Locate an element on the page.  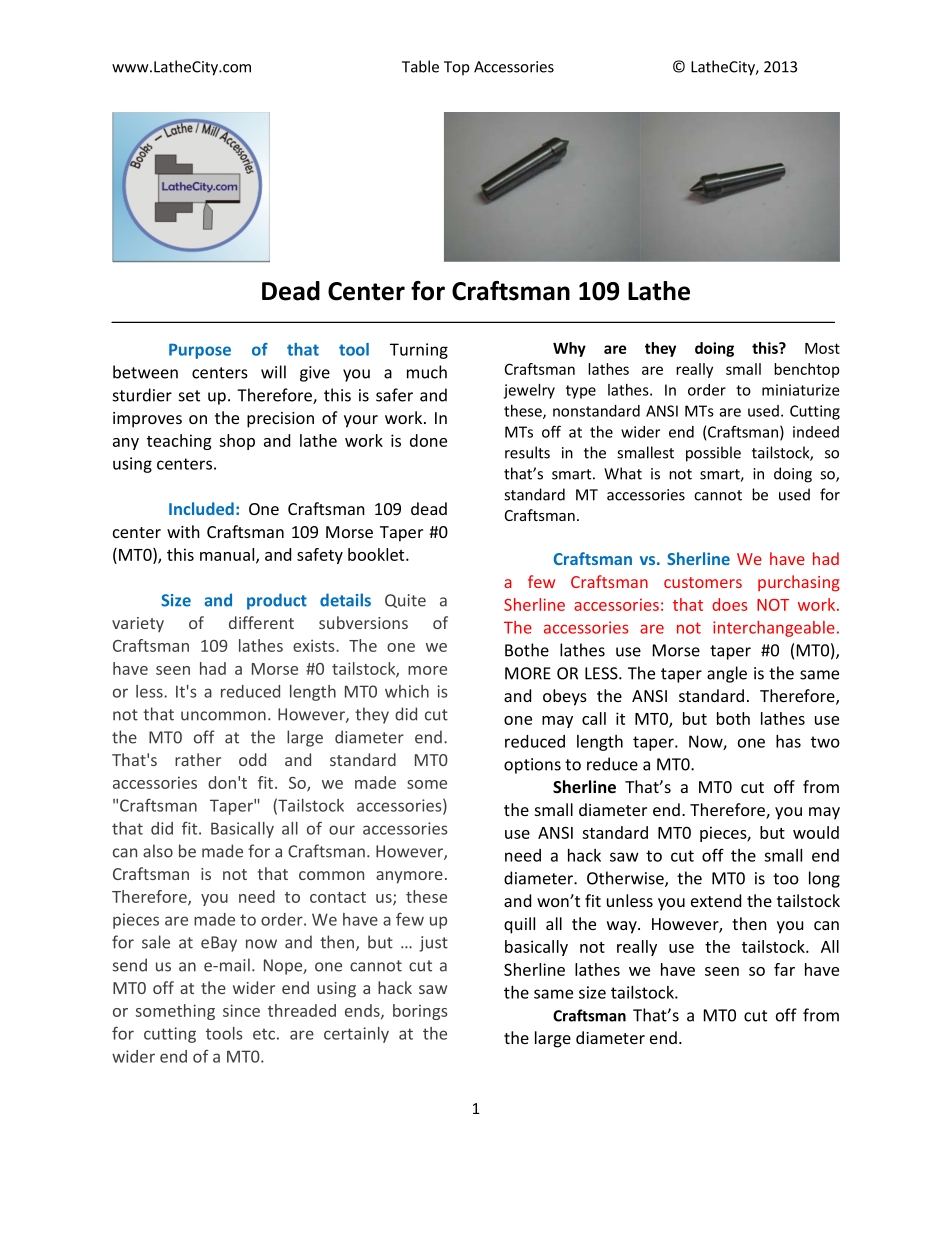
customers is located at coordinates (703, 582).
